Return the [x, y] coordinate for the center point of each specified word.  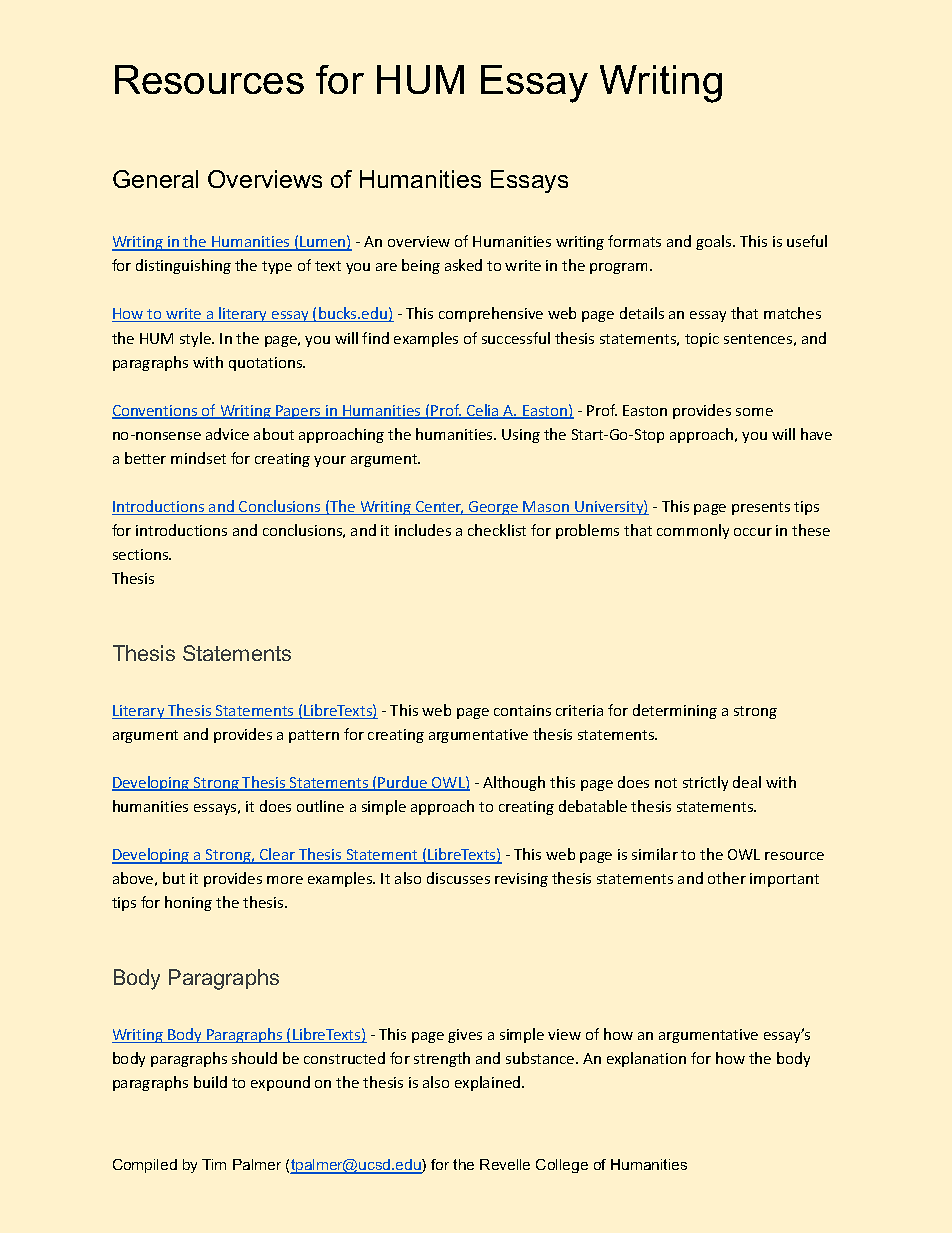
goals [715, 242]
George [494, 508]
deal [747, 782]
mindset [198, 458]
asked [463, 265]
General [155, 179]
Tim [214, 1164]
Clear [277, 855]
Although [514, 783]
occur [753, 532]
